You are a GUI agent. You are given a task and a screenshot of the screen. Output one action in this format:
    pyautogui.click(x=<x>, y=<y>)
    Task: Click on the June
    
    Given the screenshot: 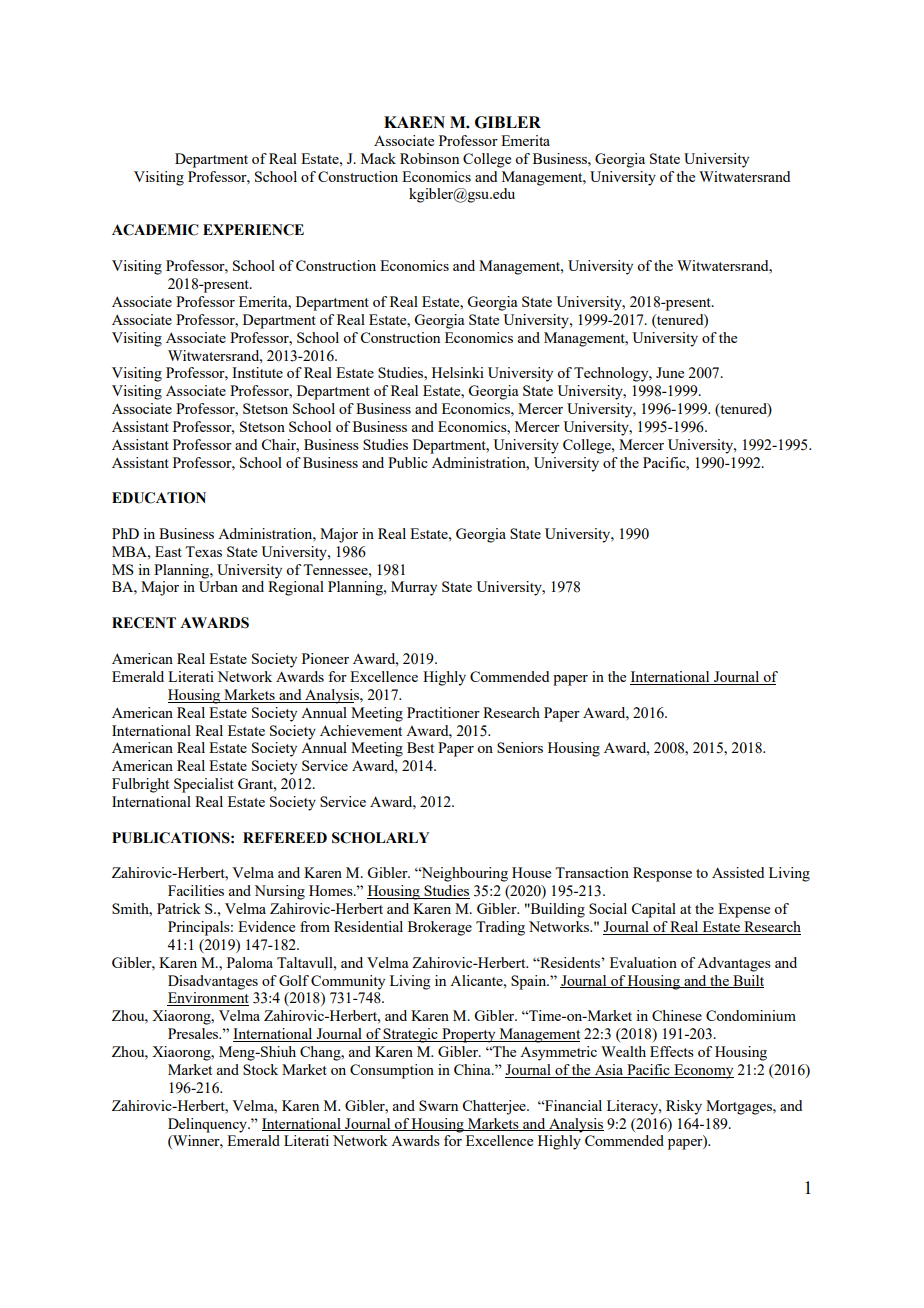 What is the action you would take?
    pyautogui.click(x=670, y=372)
